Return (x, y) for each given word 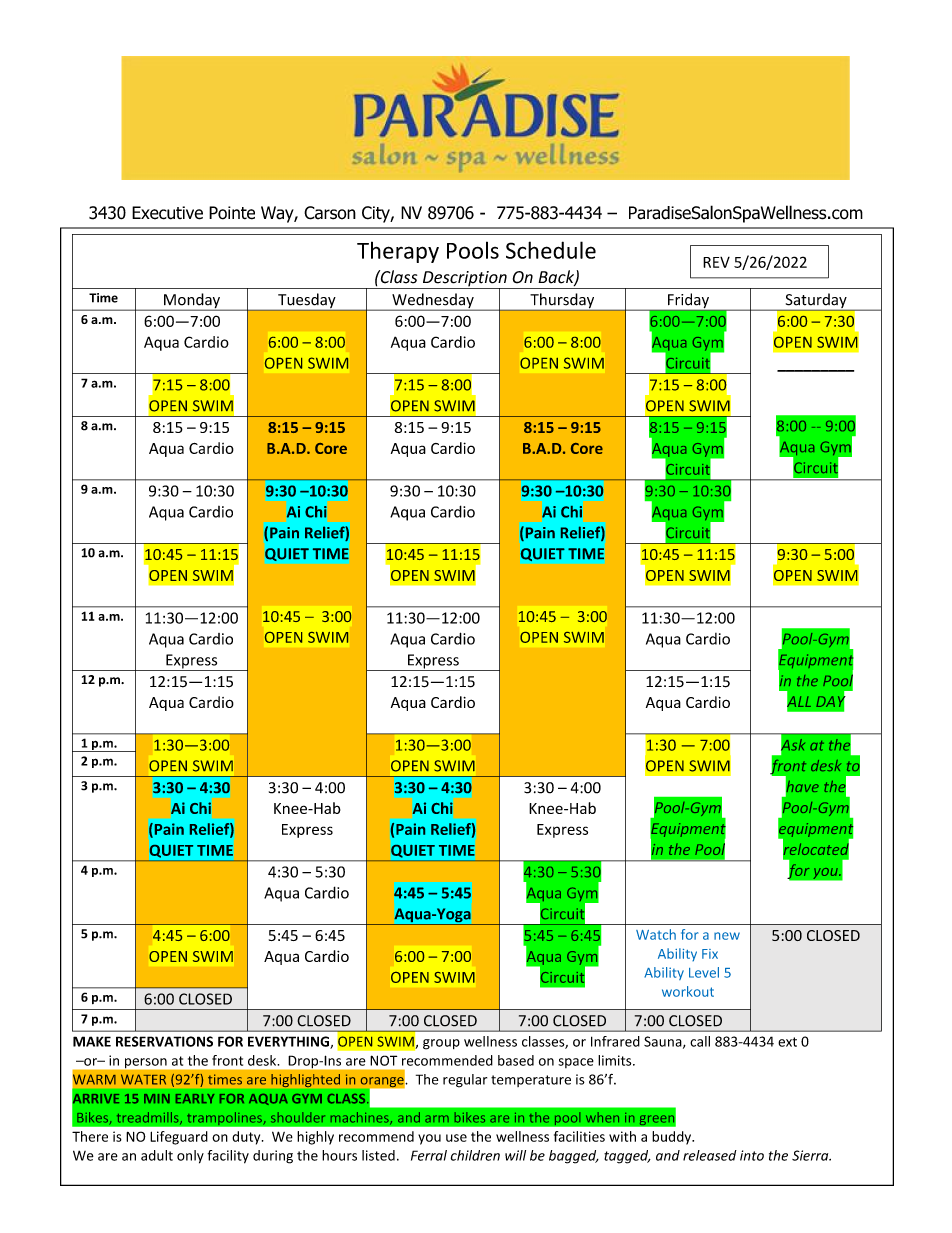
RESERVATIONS (164, 1041)
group (441, 1044)
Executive (167, 213)
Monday (192, 302)
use (456, 1138)
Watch (656, 934)
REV (716, 262)
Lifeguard (179, 1138)
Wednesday (433, 302)
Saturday (816, 302)
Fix (710, 954)
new (727, 936)
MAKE (92, 1041)
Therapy (398, 252)
